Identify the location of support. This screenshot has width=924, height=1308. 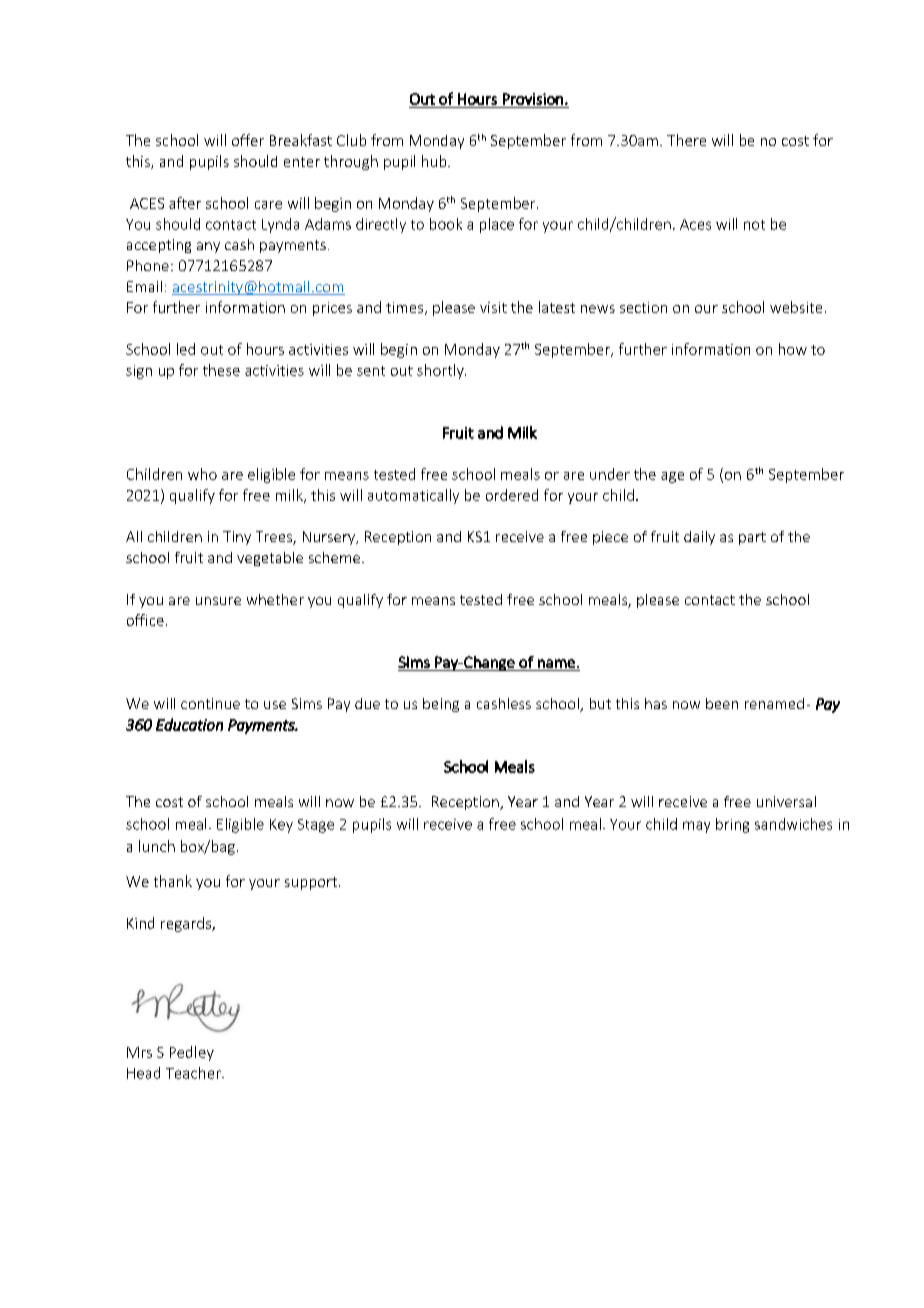
(311, 883).
